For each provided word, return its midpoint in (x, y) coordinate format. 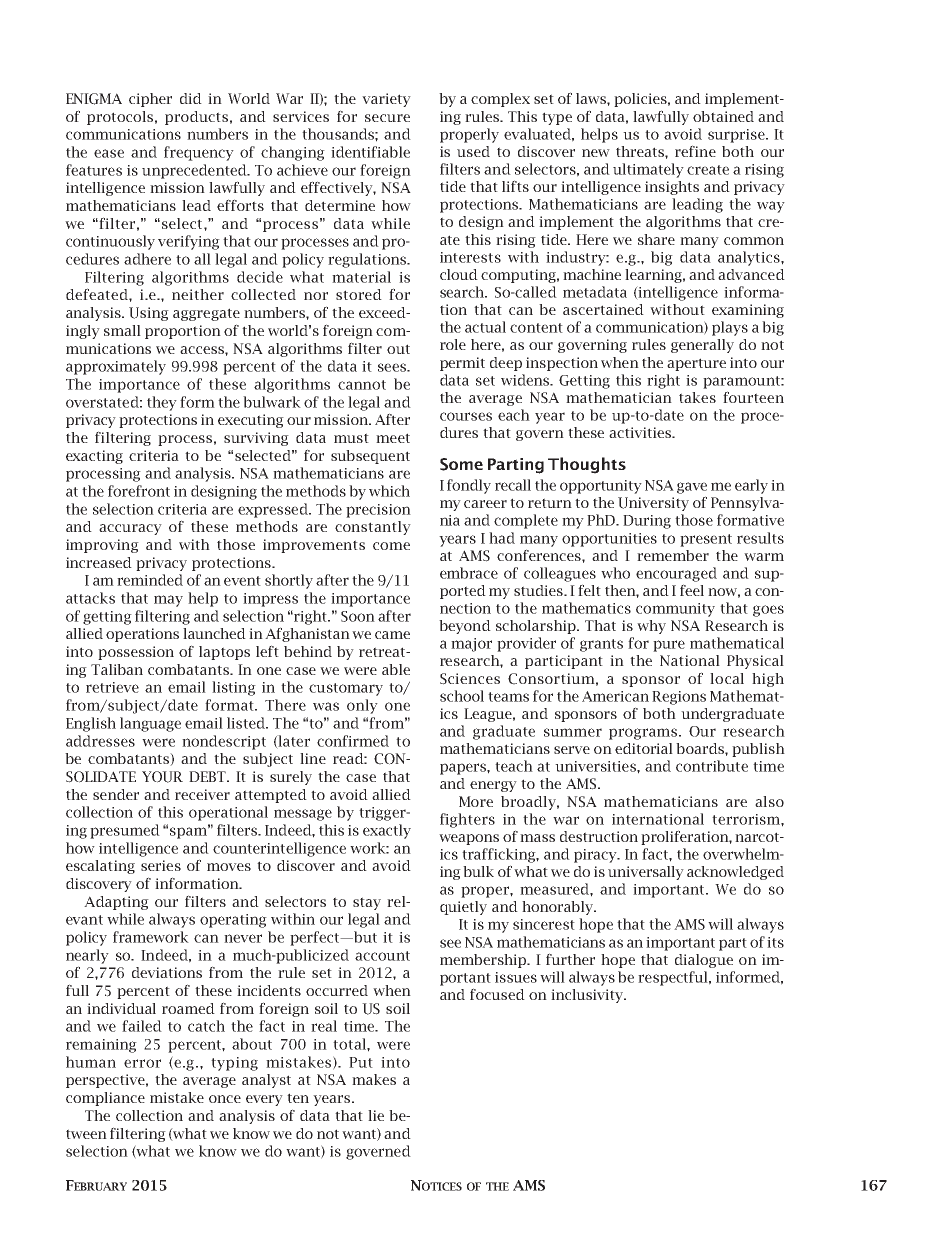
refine (695, 151)
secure (387, 118)
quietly (463, 908)
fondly (469, 486)
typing (234, 1064)
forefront (139, 491)
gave (692, 488)
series (161, 865)
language (150, 724)
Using (149, 314)
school (462, 696)
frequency (199, 153)
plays (730, 328)
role (453, 344)
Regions (679, 698)
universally (646, 873)
